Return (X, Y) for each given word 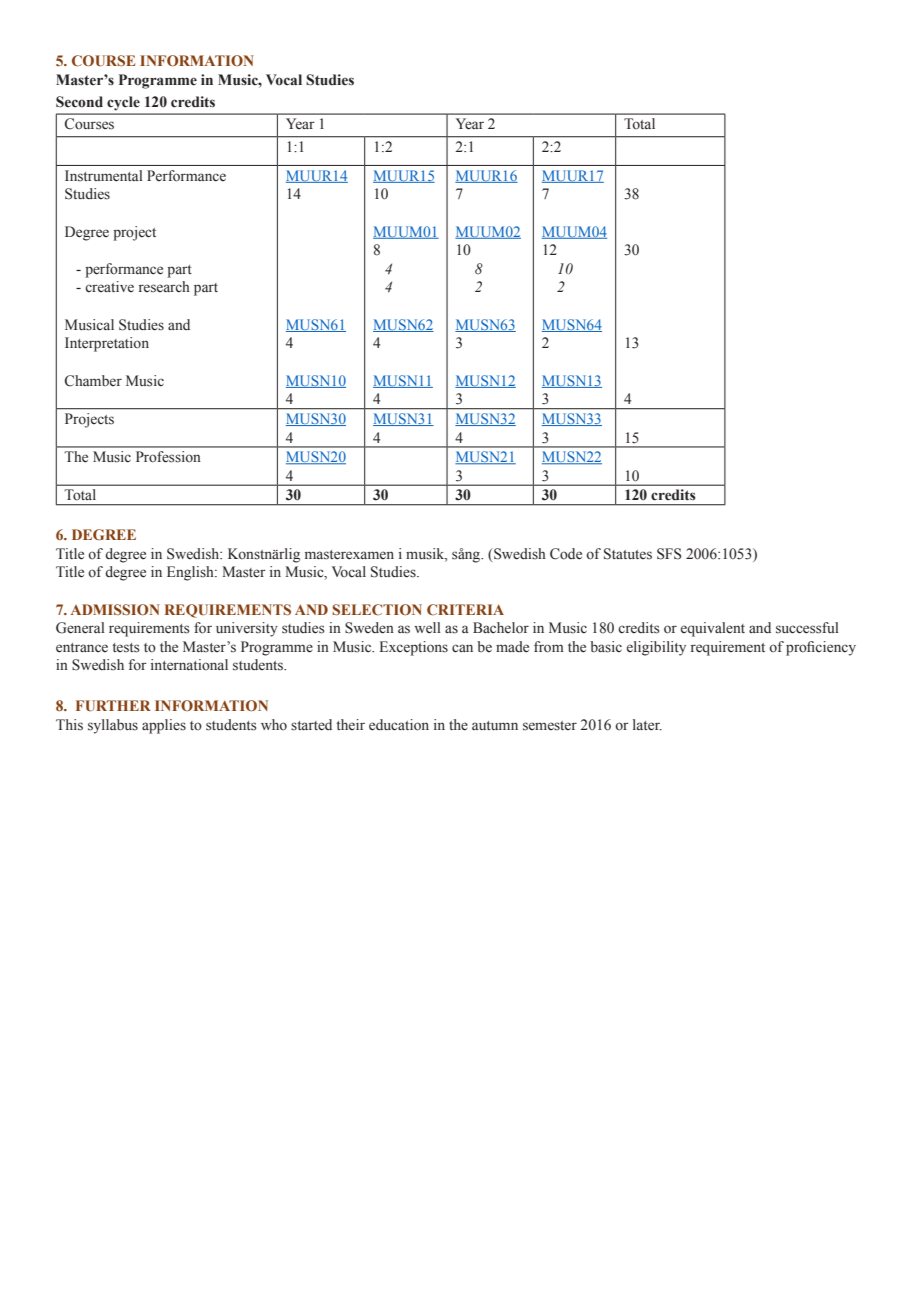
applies (164, 726)
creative (109, 286)
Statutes (628, 554)
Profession (168, 457)
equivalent (713, 629)
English (191, 573)
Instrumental (104, 176)
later (647, 725)
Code (566, 554)
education (399, 725)
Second (79, 102)
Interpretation (107, 344)
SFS (669, 554)
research (164, 287)
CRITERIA (465, 609)
